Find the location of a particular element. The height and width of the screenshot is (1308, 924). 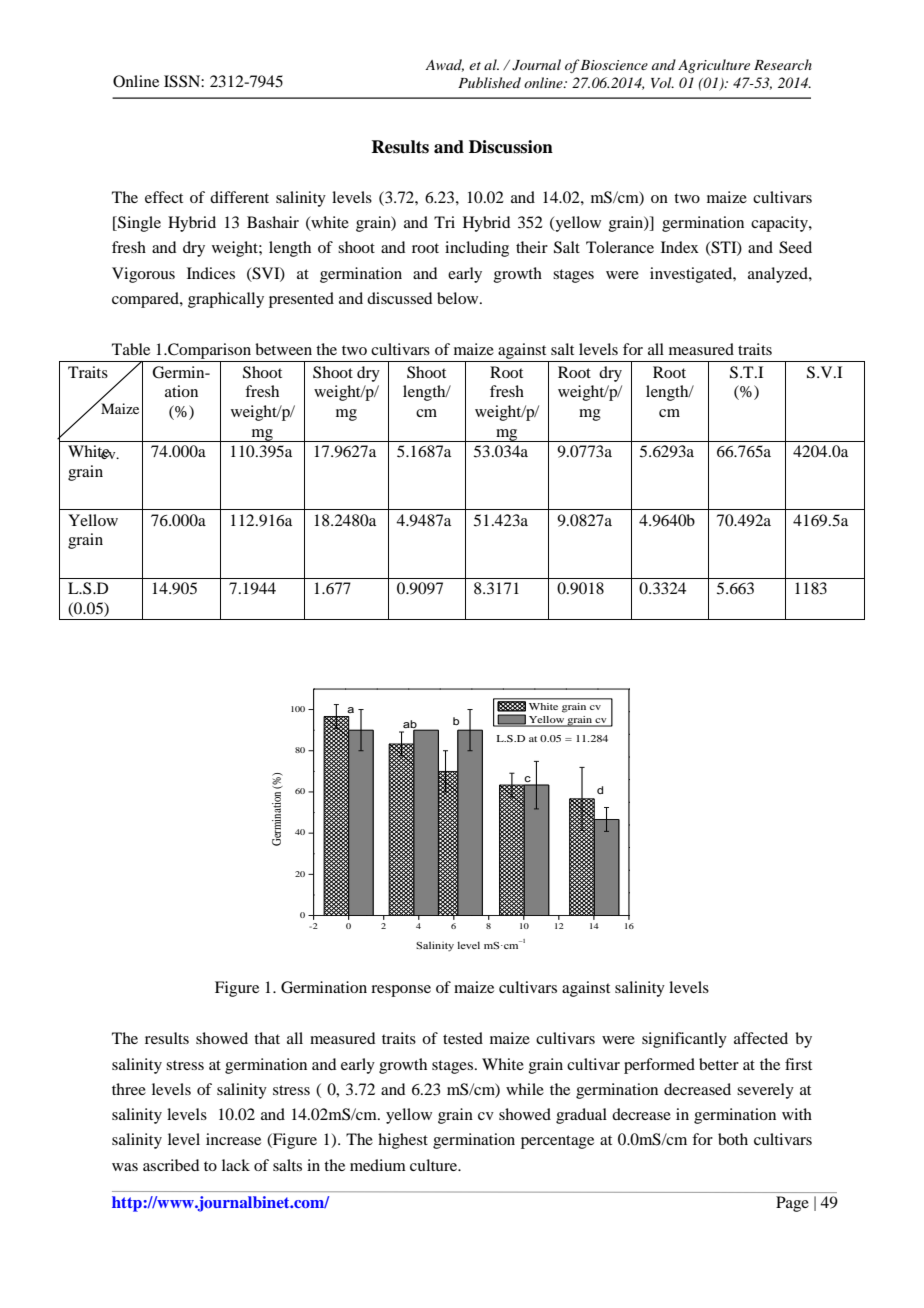

Table is located at coordinates (131, 349).
